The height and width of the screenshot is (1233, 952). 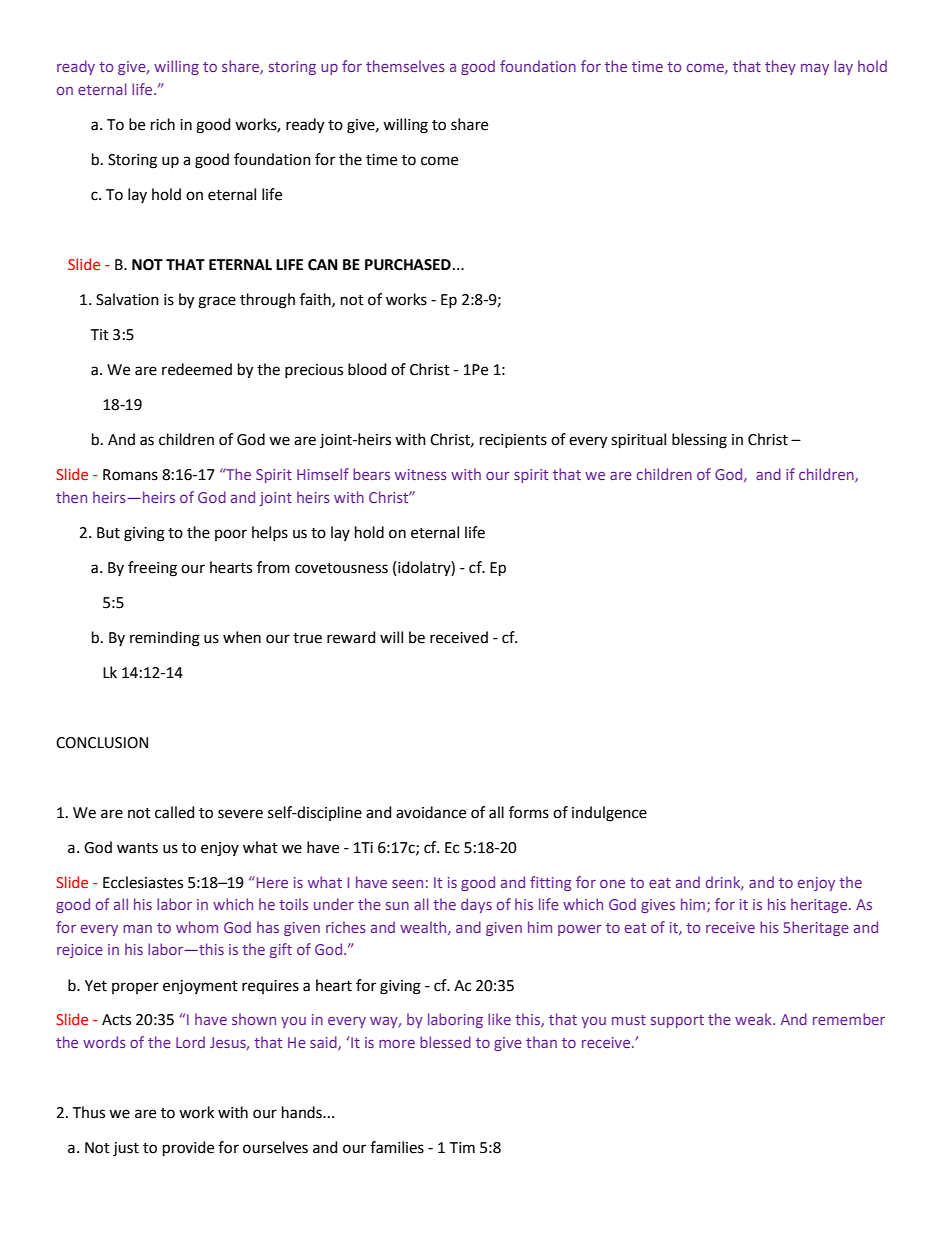 I want to click on blessing, so click(x=699, y=441).
